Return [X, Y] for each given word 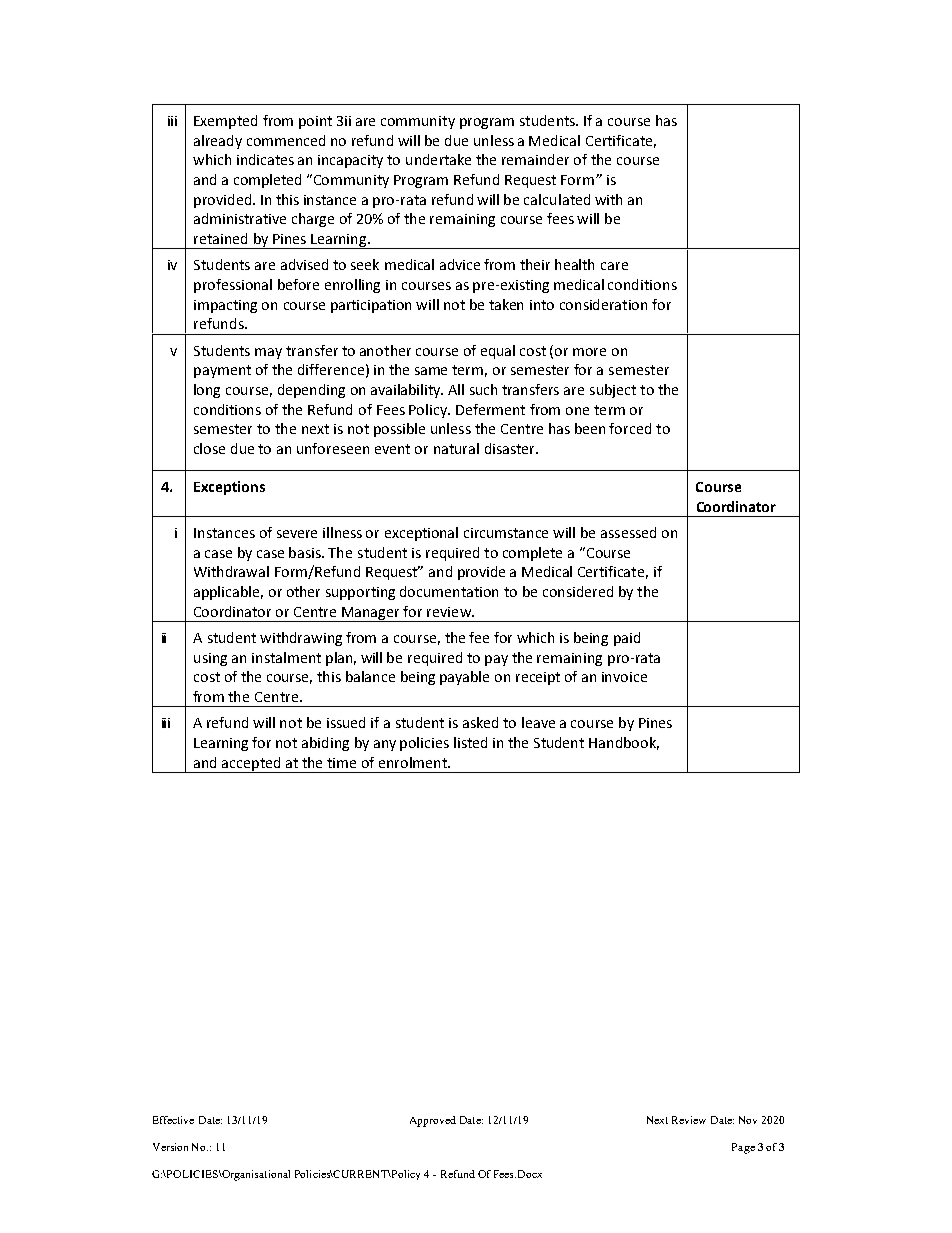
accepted [251, 765]
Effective [173, 1120]
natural [456, 448]
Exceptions [229, 488]
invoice [624, 677]
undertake [438, 159]
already [218, 142]
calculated [557, 199]
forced [630, 428]
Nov [748, 1120]
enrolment [414, 762]
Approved [433, 1121]
